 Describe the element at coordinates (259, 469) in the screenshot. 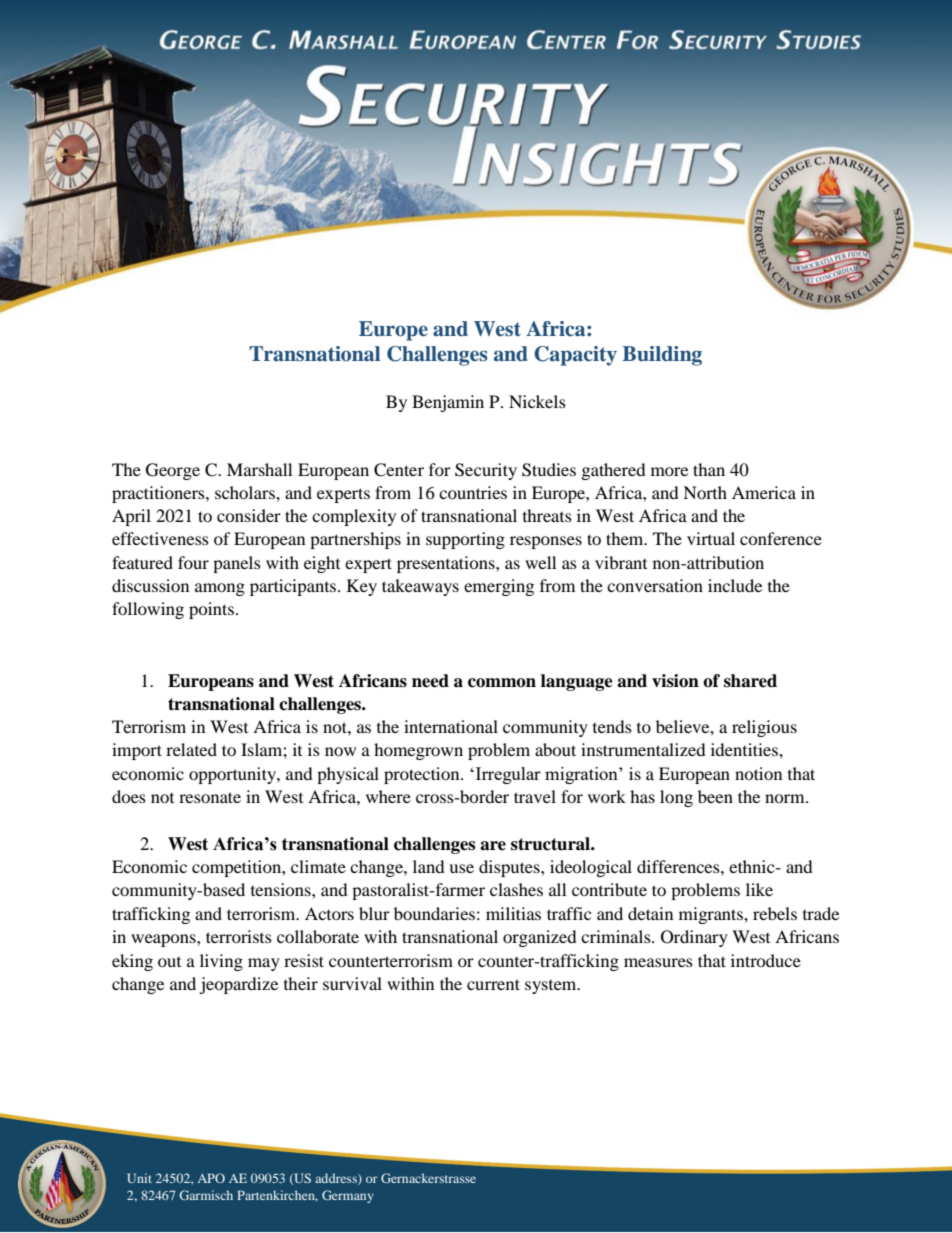

I see `Marshall` at that location.
